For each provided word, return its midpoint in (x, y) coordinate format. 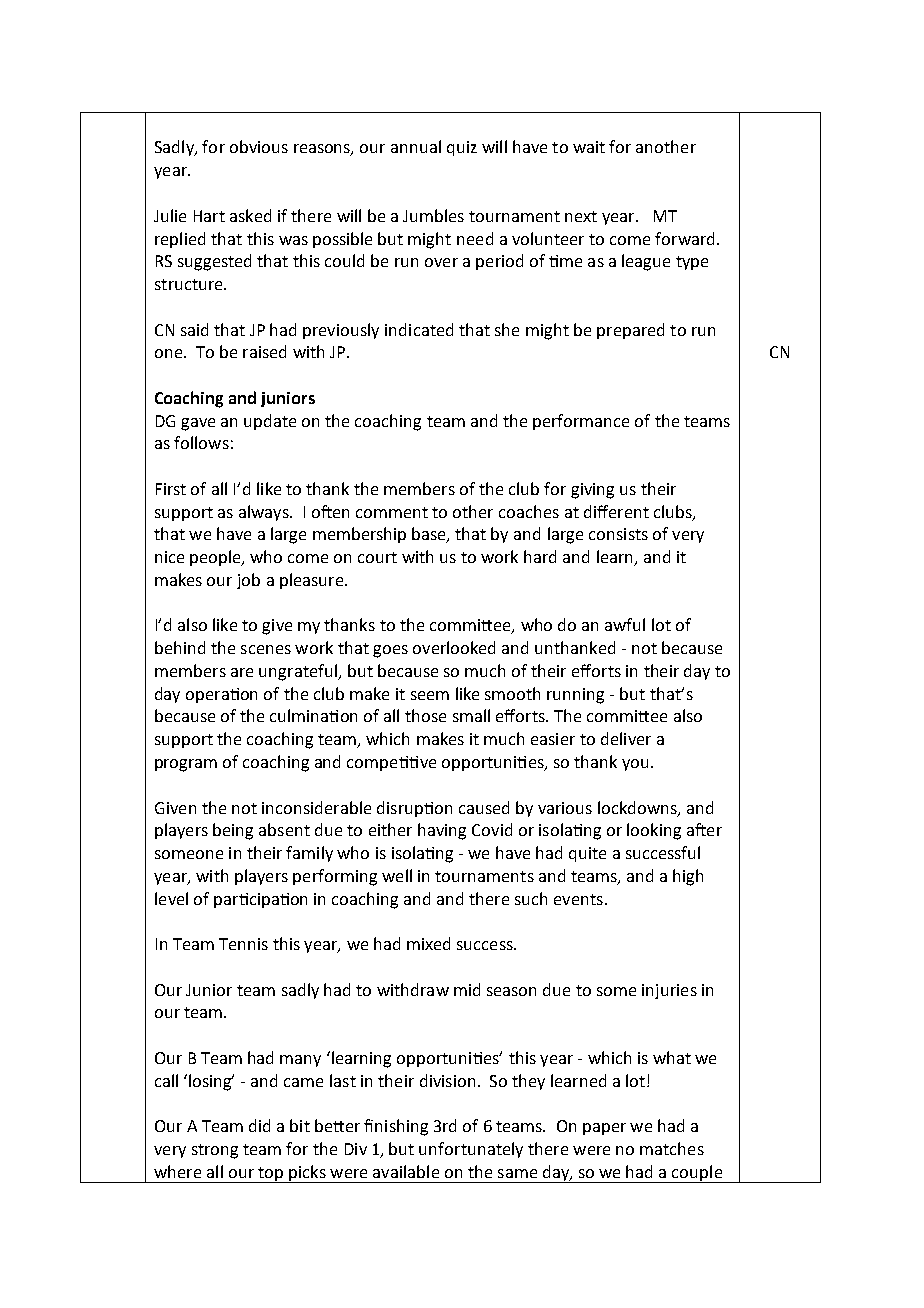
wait (589, 147)
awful (625, 624)
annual (416, 146)
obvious (259, 146)
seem (430, 695)
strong (215, 1151)
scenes (266, 649)
